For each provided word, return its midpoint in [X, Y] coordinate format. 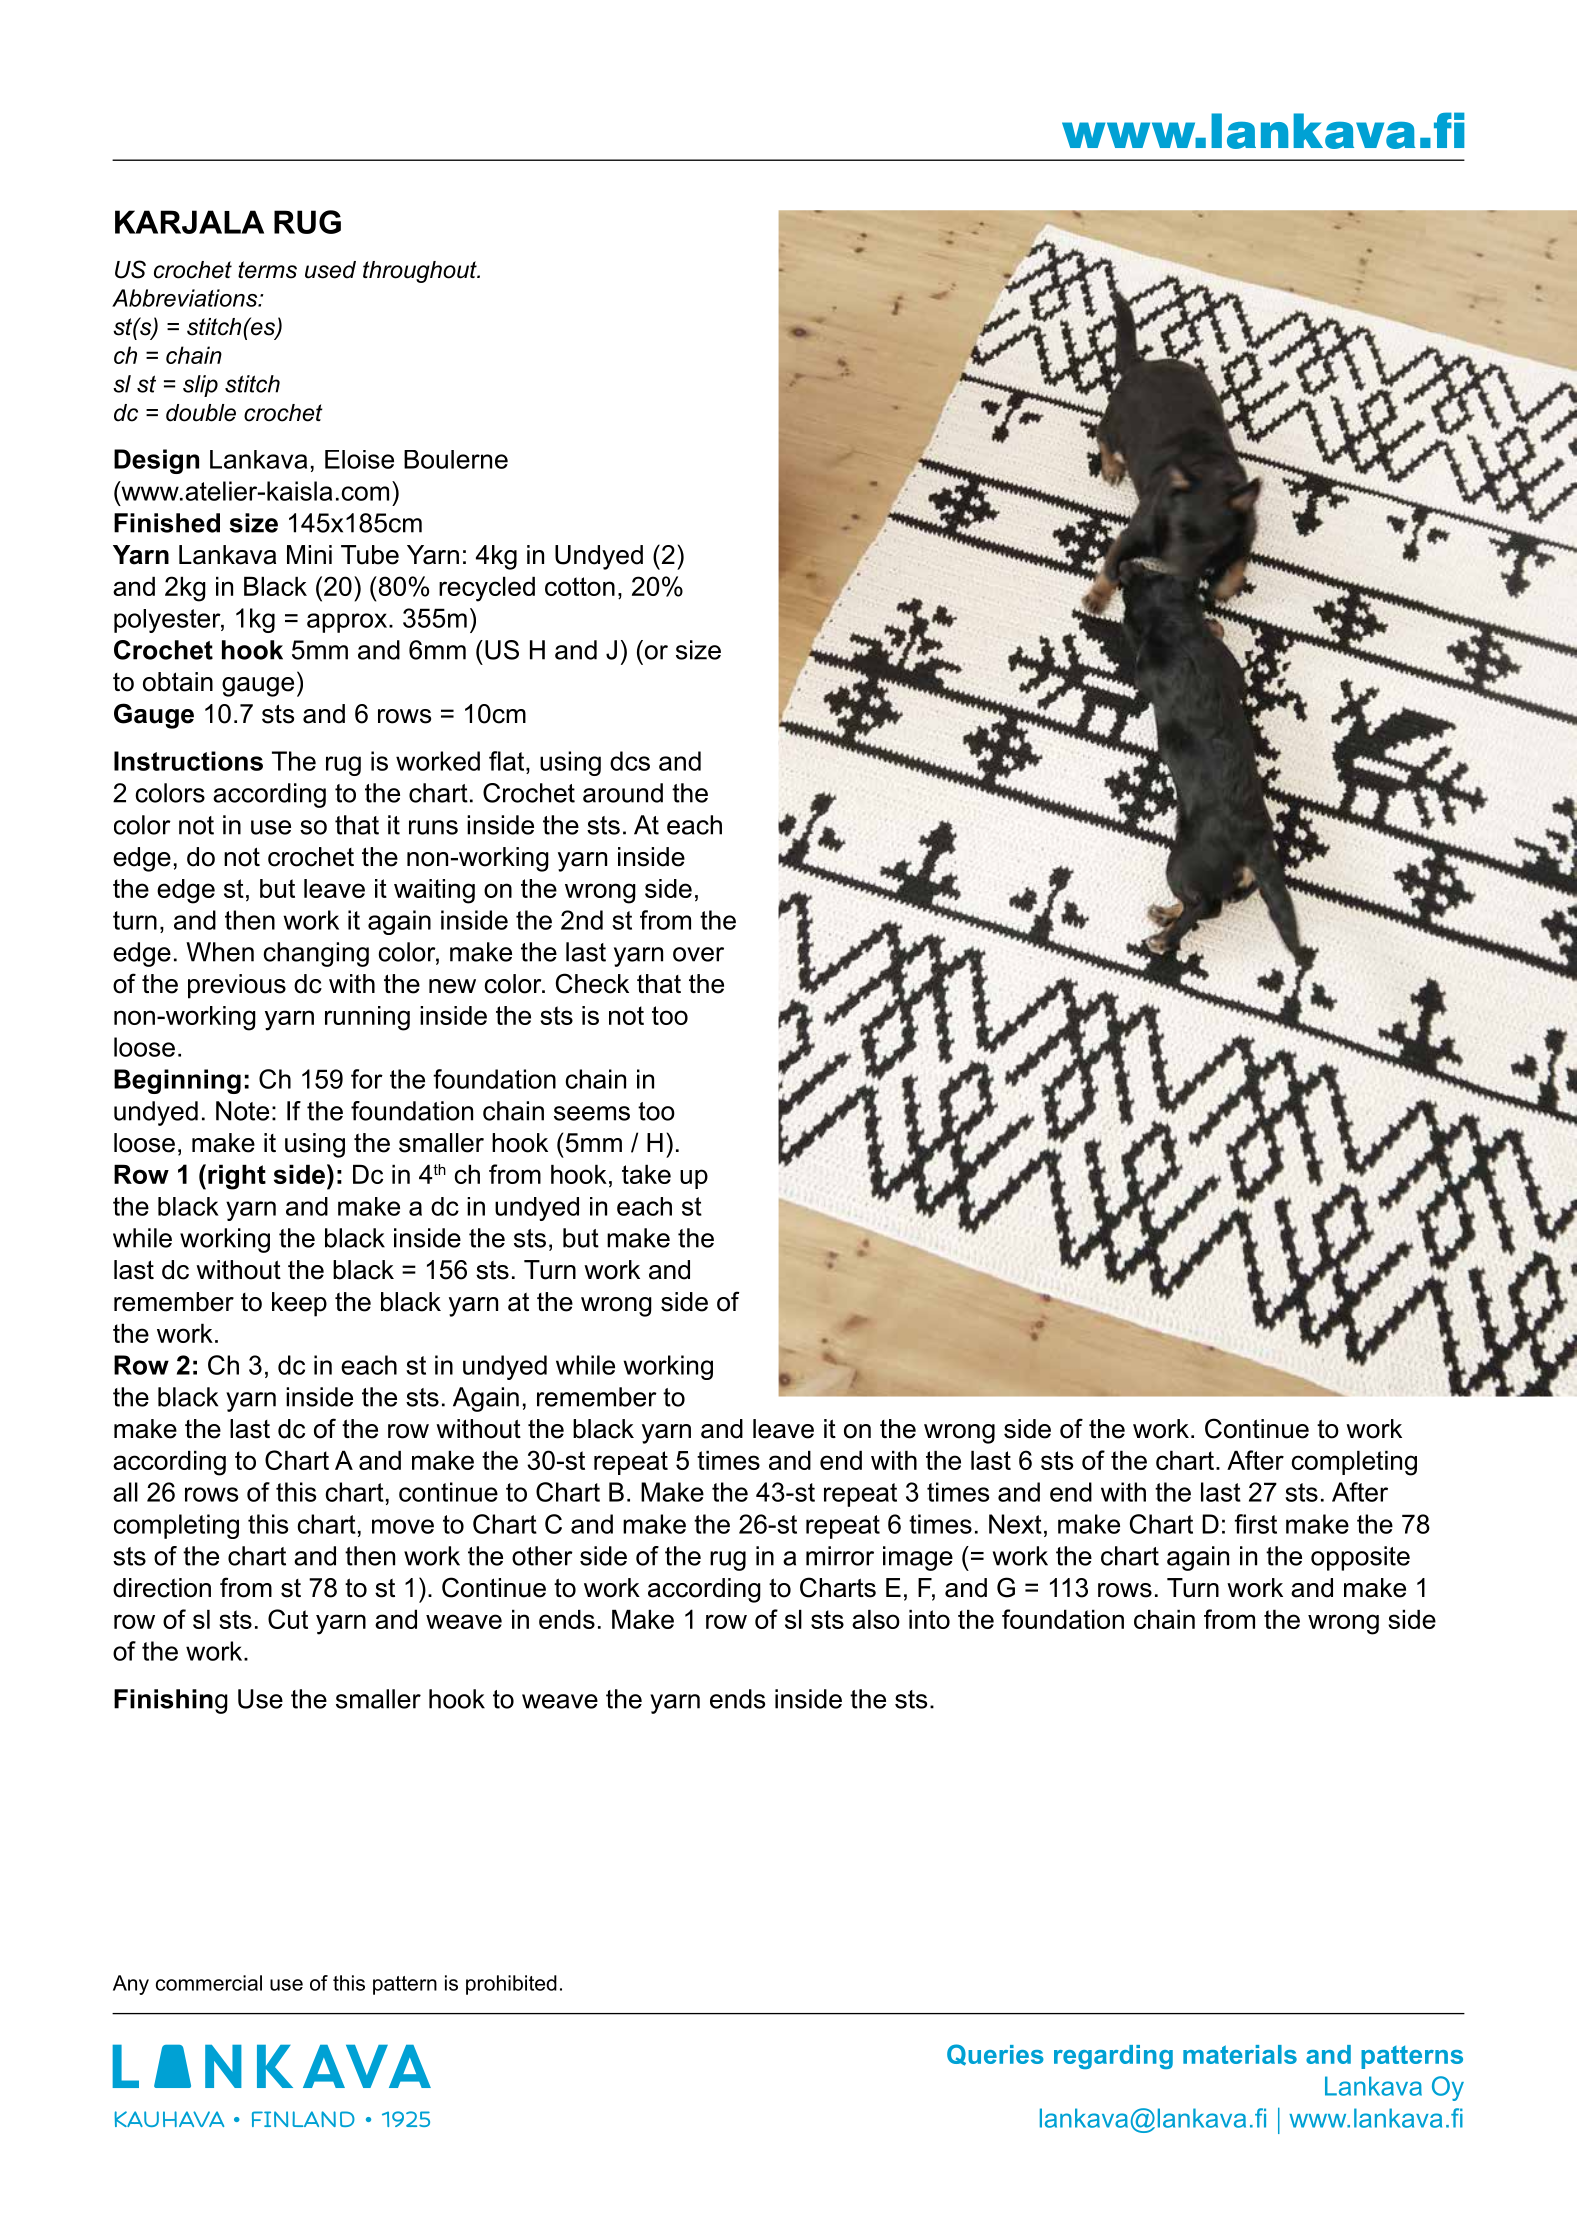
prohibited [511, 1985]
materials [1240, 2054]
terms [267, 270]
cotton [580, 586]
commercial [209, 1983]
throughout [421, 272]
